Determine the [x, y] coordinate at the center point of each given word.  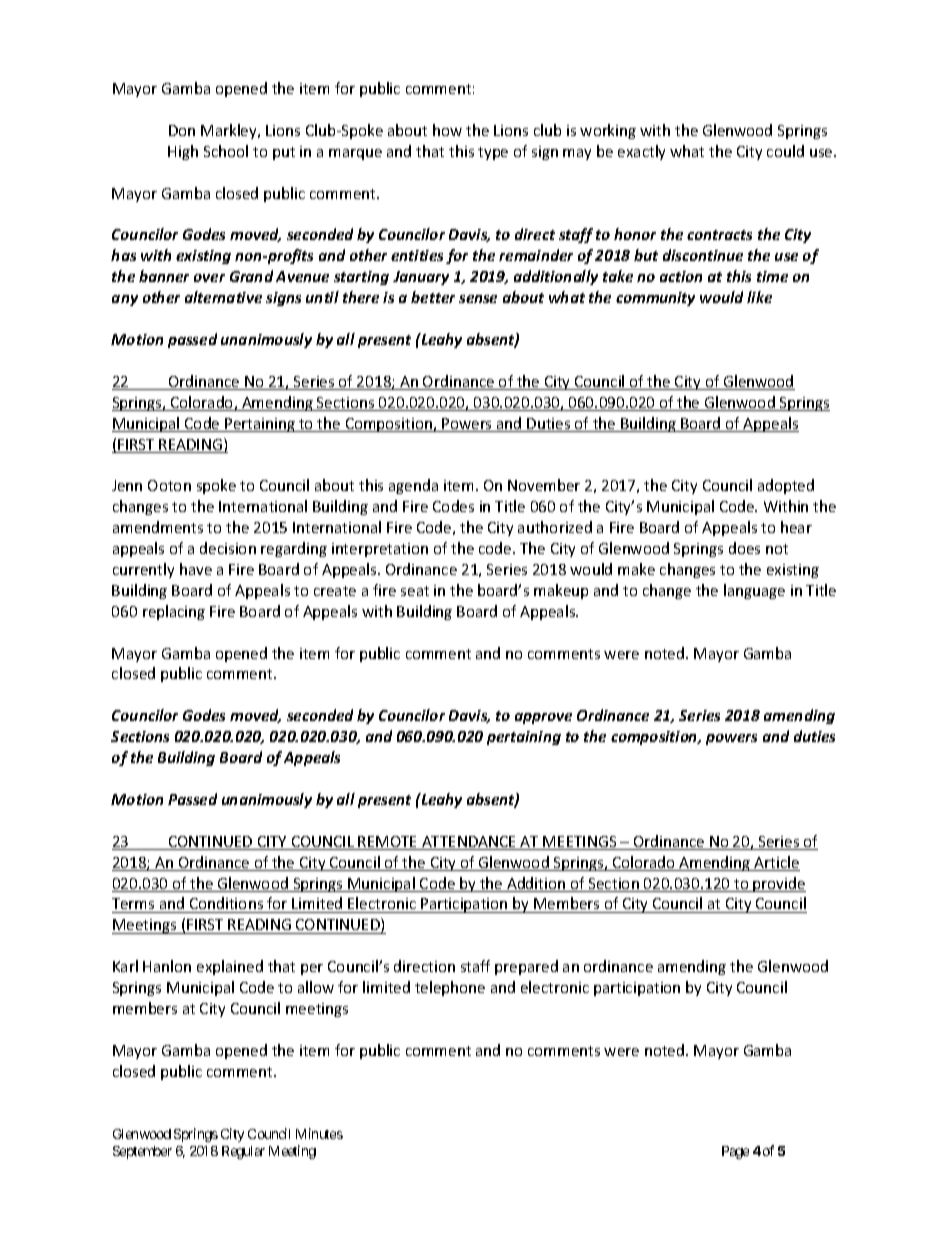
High [183, 152]
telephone [450, 988]
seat [415, 591]
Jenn [127, 485]
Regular [243, 1152]
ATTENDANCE [469, 843]
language [754, 591]
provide [779, 884]
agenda [413, 486]
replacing [174, 612]
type [493, 153]
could [785, 151]
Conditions [227, 905]
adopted [786, 486]
